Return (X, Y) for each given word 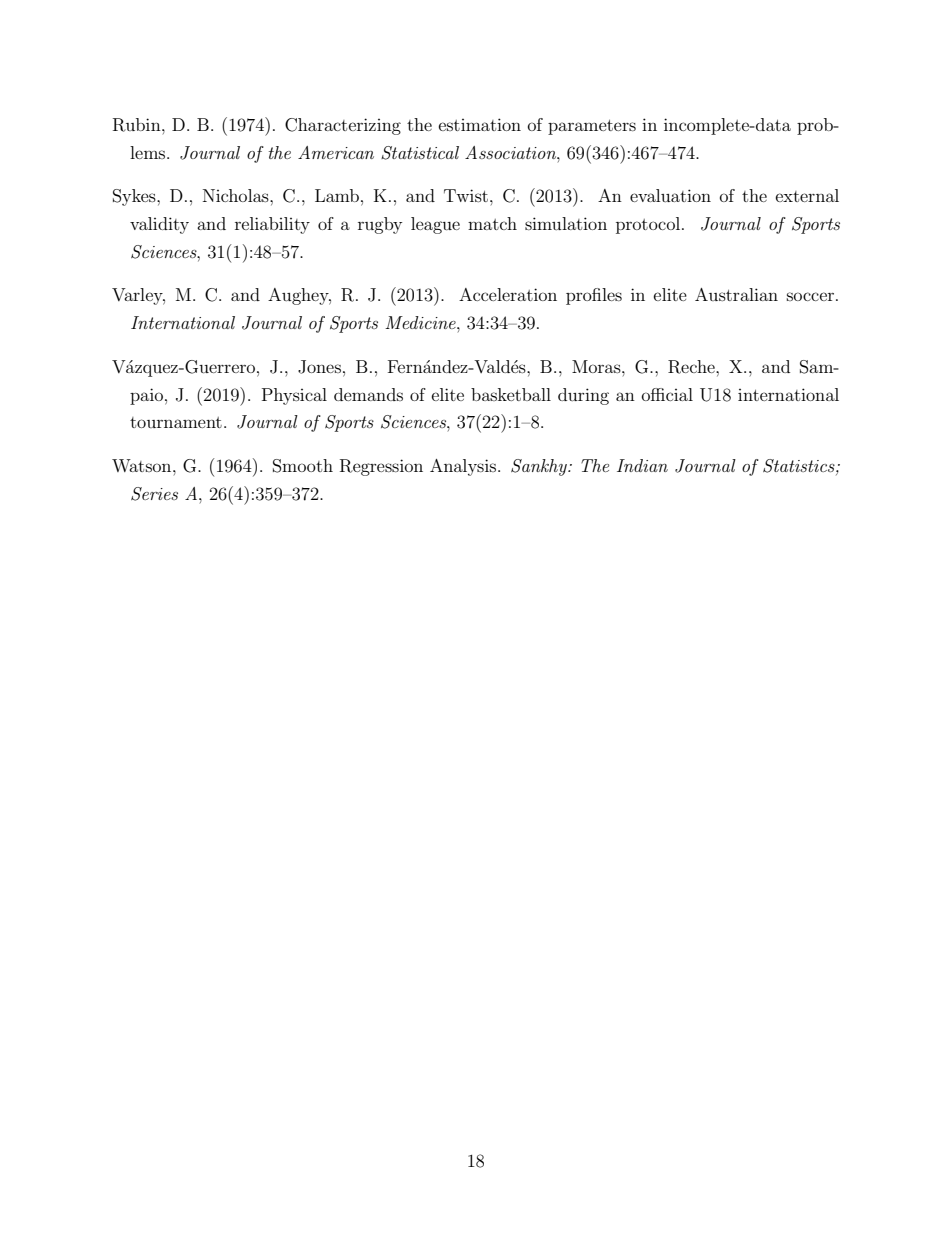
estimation (480, 124)
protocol (649, 225)
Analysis (464, 467)
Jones (319, 367)
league (435, 225)
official (667, 394)
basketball (511, 394)
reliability (272, 225)
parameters (592, 127)
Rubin (138, 125)
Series (154, 494)
